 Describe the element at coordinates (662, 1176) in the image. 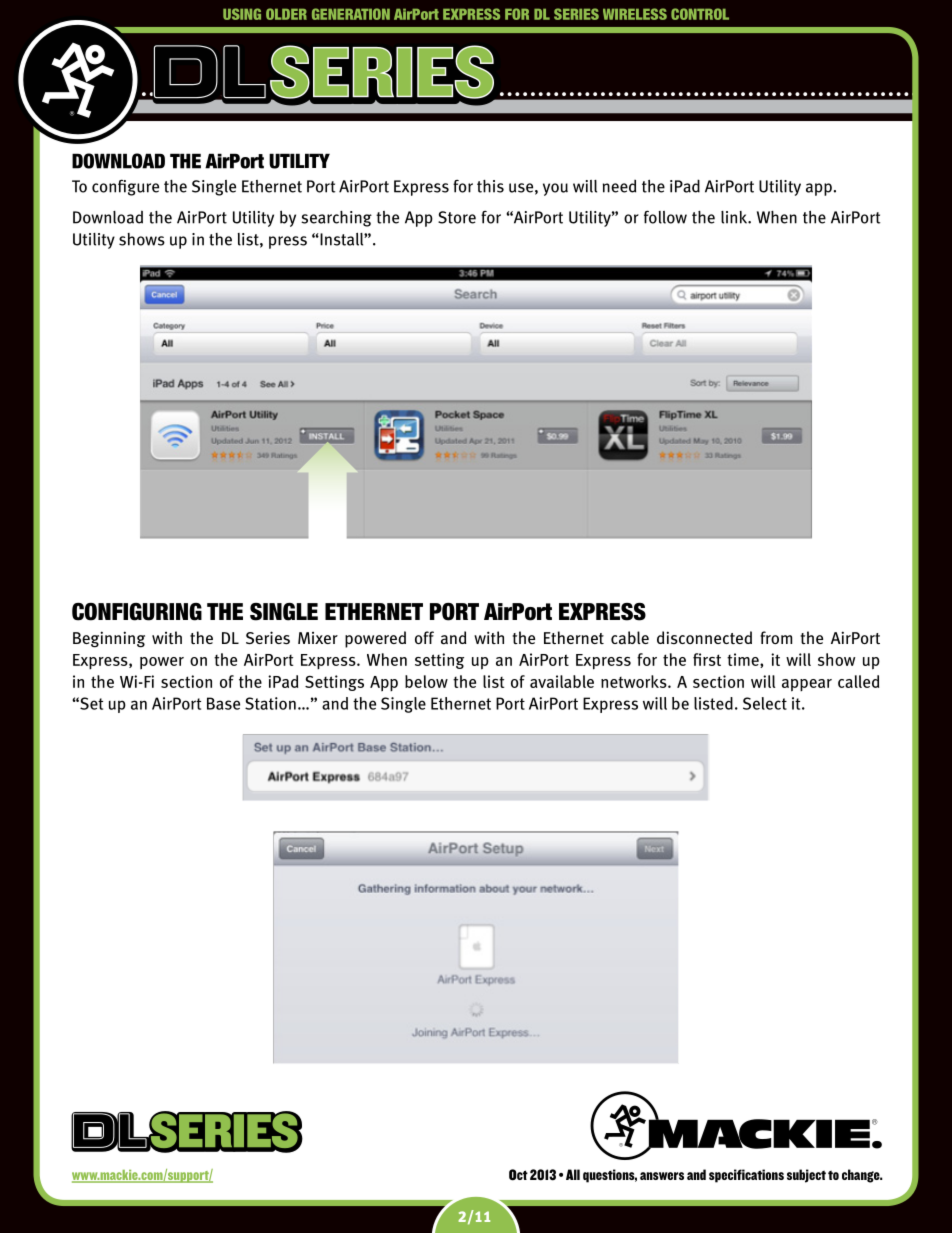

I see `answers` at that location.
